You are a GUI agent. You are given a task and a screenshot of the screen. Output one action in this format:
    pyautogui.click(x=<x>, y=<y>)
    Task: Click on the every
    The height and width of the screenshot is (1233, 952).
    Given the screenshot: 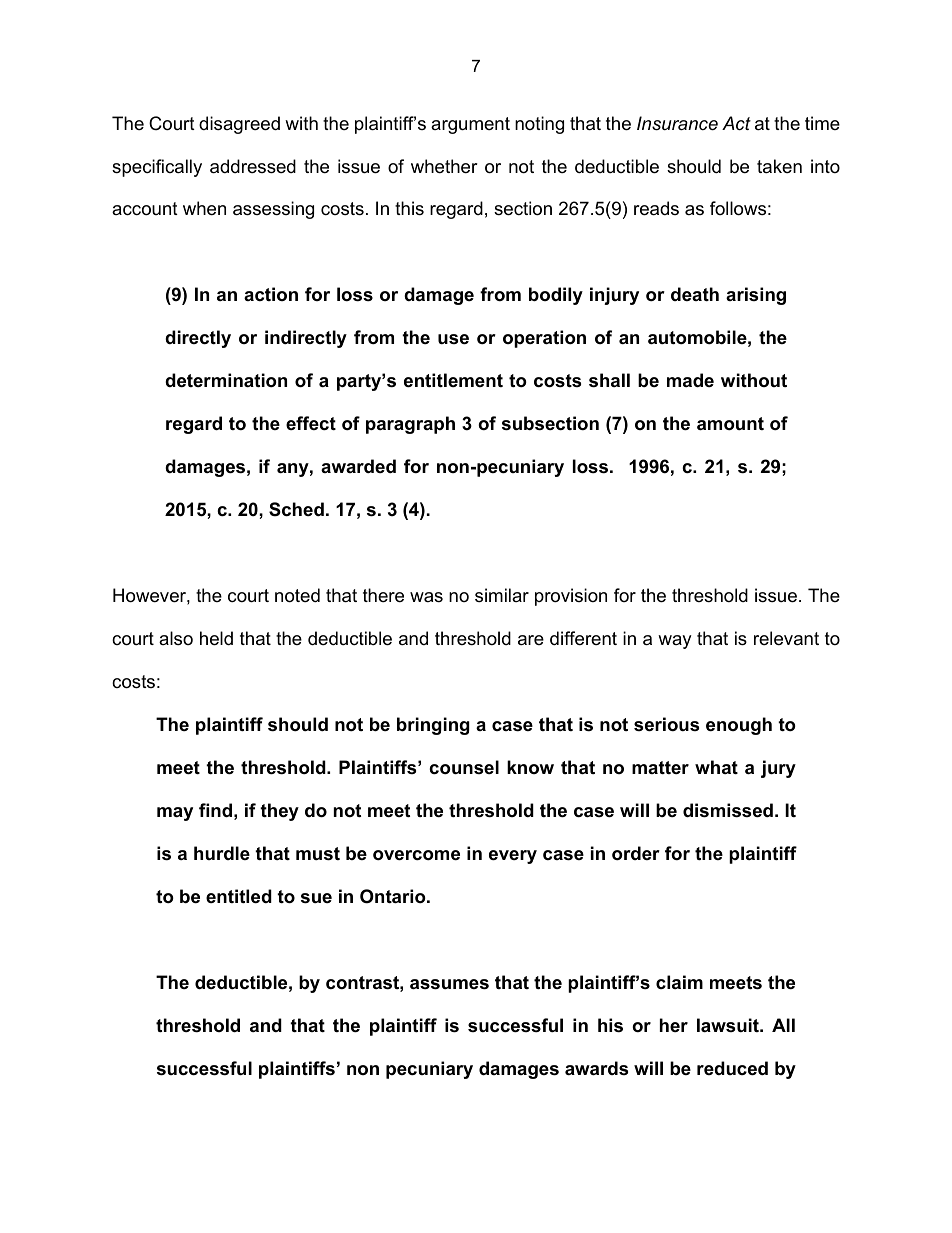 What is the action you would take?
    pyautogui.click(x=513, y=857)
